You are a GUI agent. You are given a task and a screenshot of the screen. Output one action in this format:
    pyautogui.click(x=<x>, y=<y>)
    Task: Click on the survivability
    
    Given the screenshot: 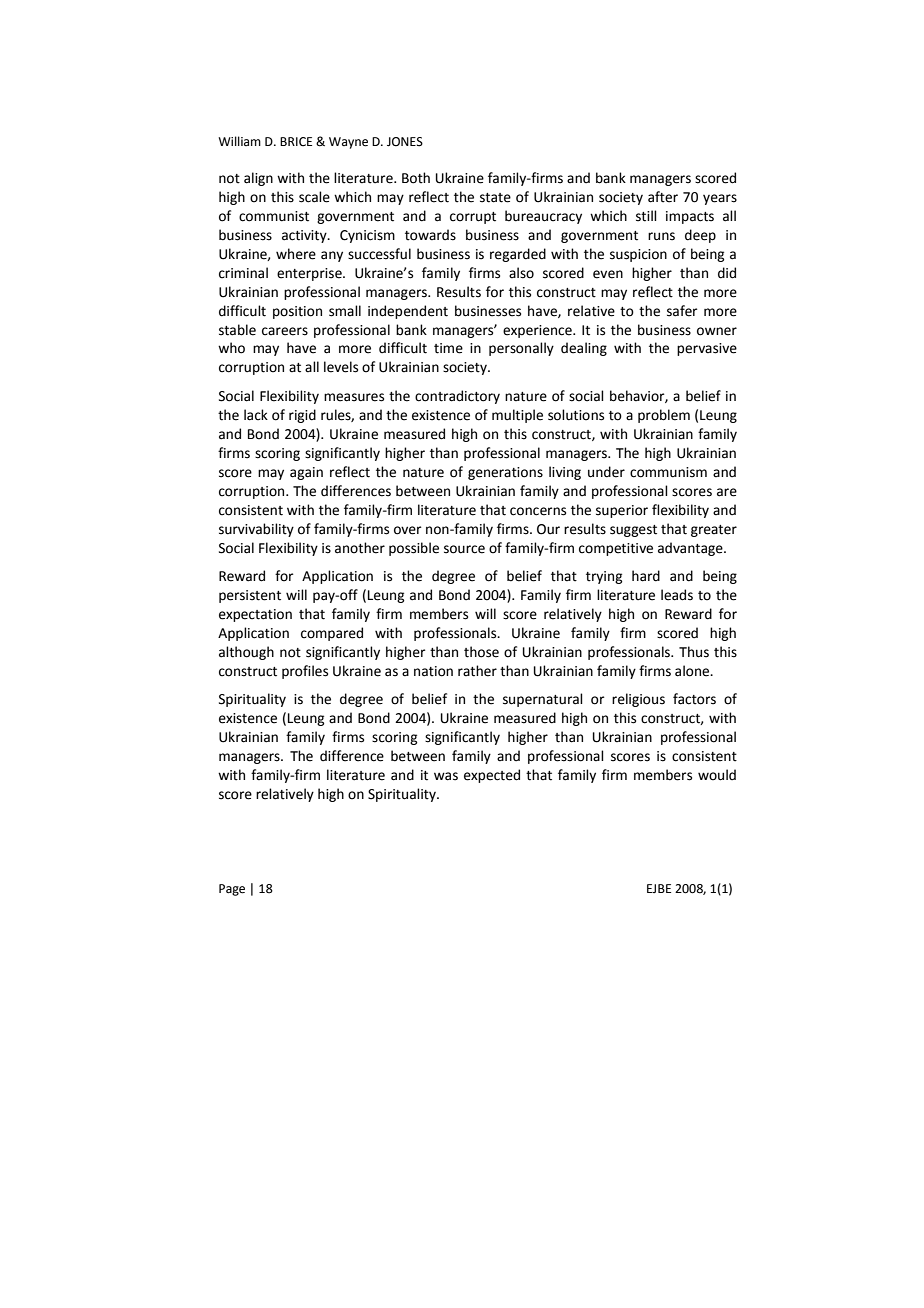 What is the action you would take?
    pyautogui.click(x=256, y=530)
